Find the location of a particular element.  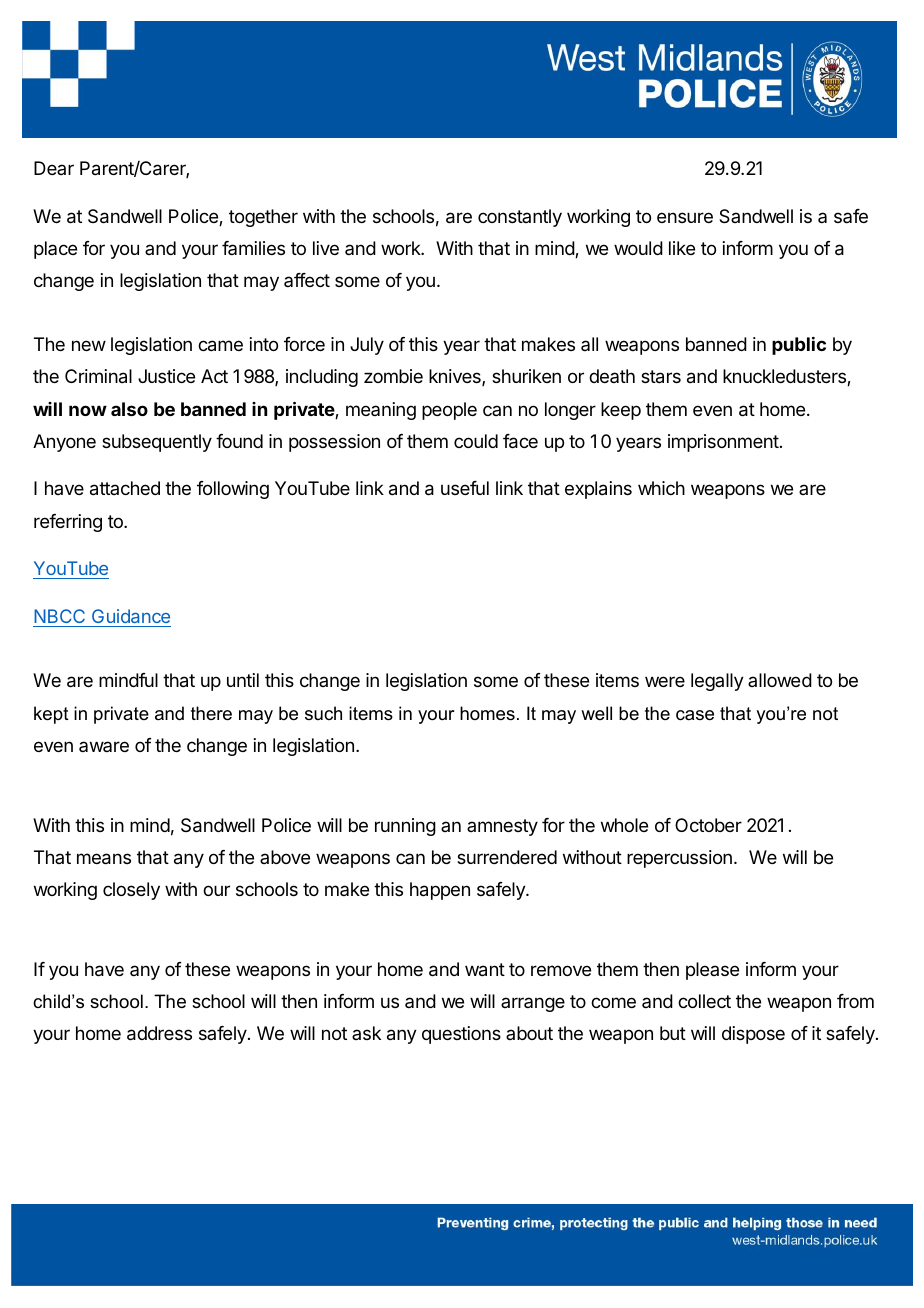

attached is located at coordinates (125, 488).
